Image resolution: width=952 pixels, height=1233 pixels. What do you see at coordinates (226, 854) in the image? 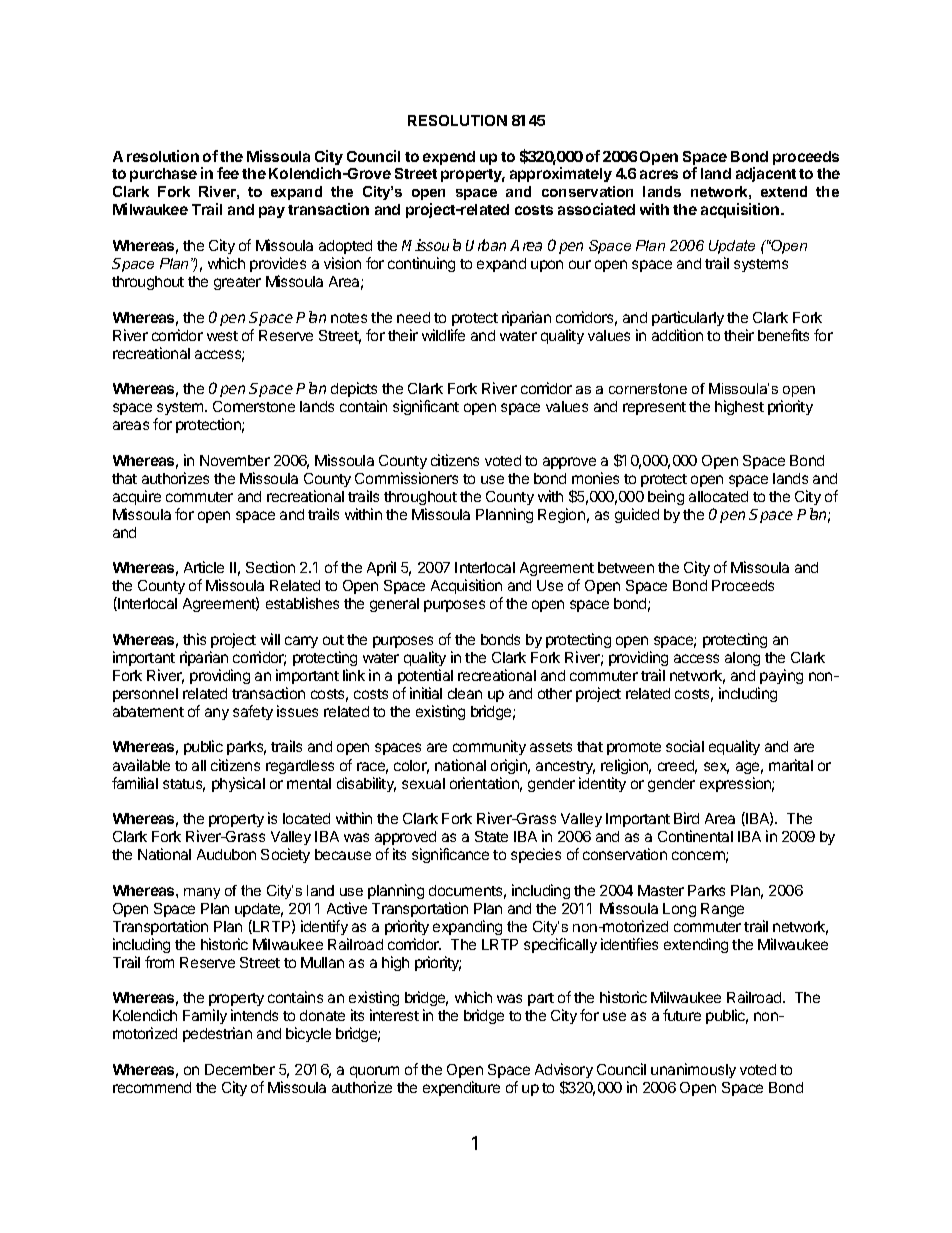
I see `Audubon` at bounding box center [226, 854].
